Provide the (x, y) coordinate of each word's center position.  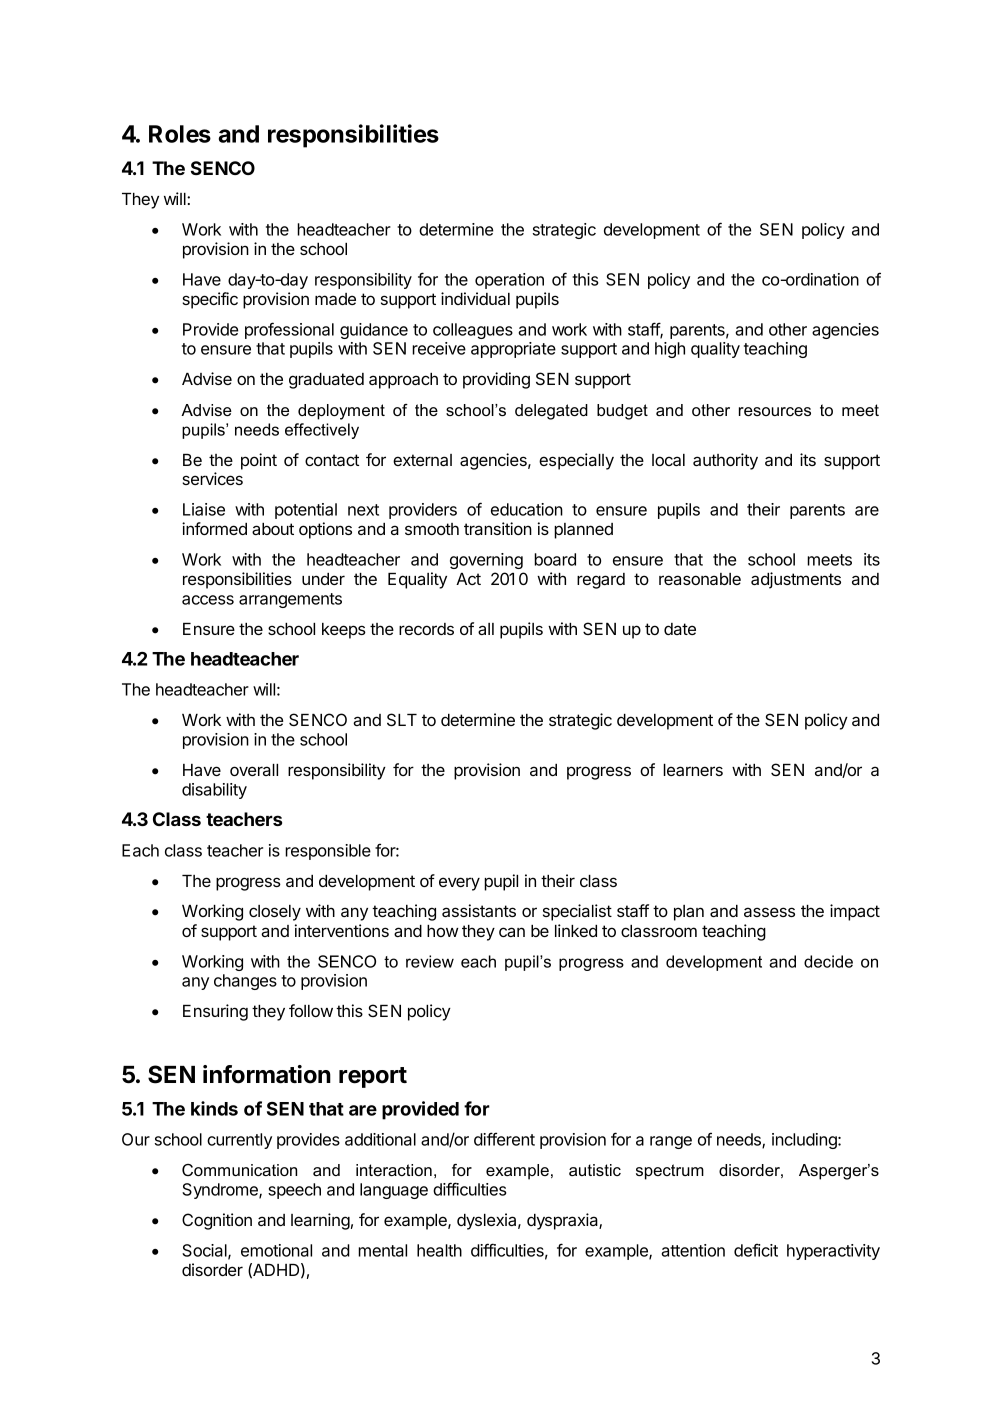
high (670, 350)
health (439, 1250)
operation (509, 281)
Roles (180, 134)
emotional (276, 1250)
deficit (756, 1250)
